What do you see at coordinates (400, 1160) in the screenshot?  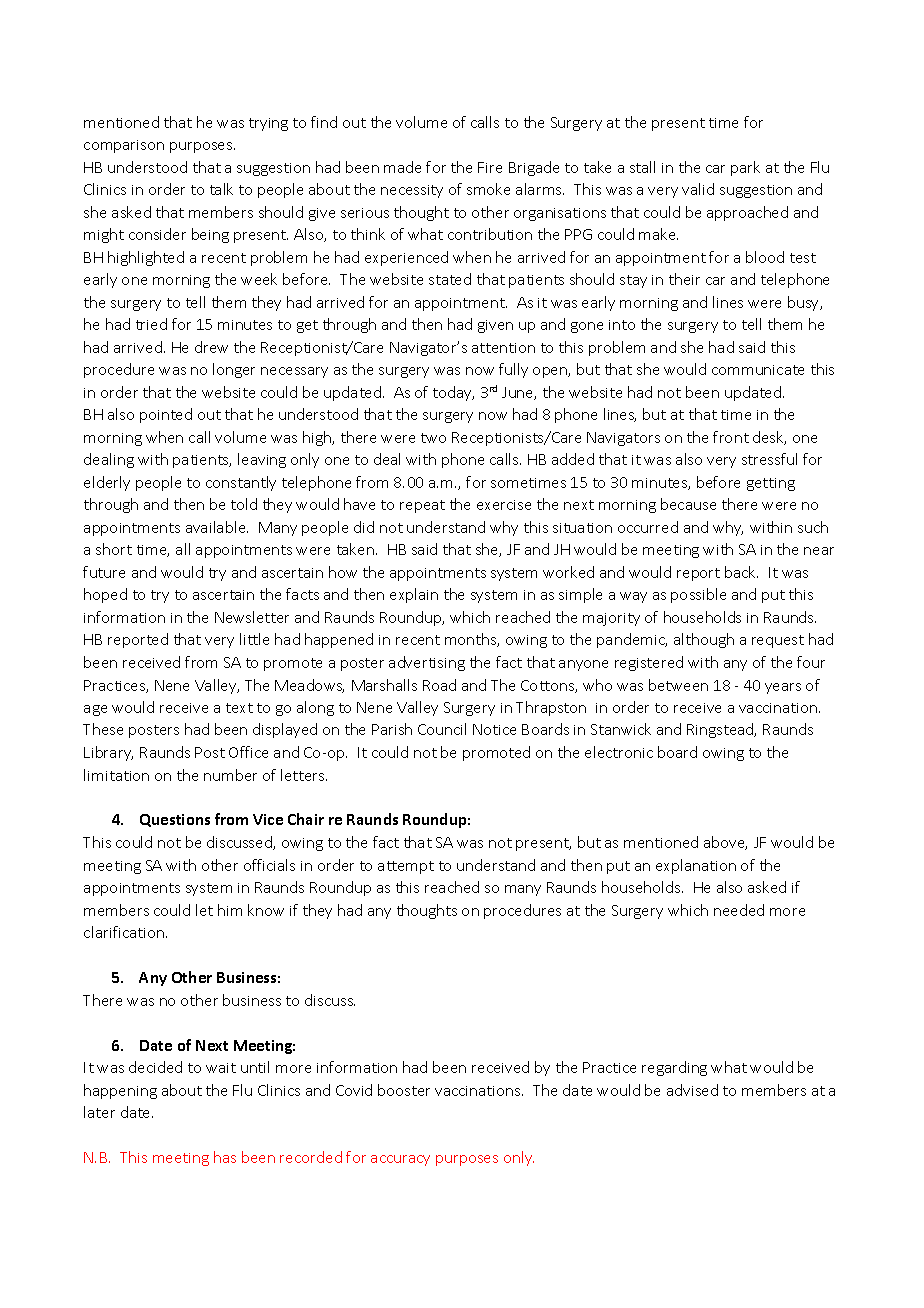 I see `accuracy` at bounding box center [400, 1160].
